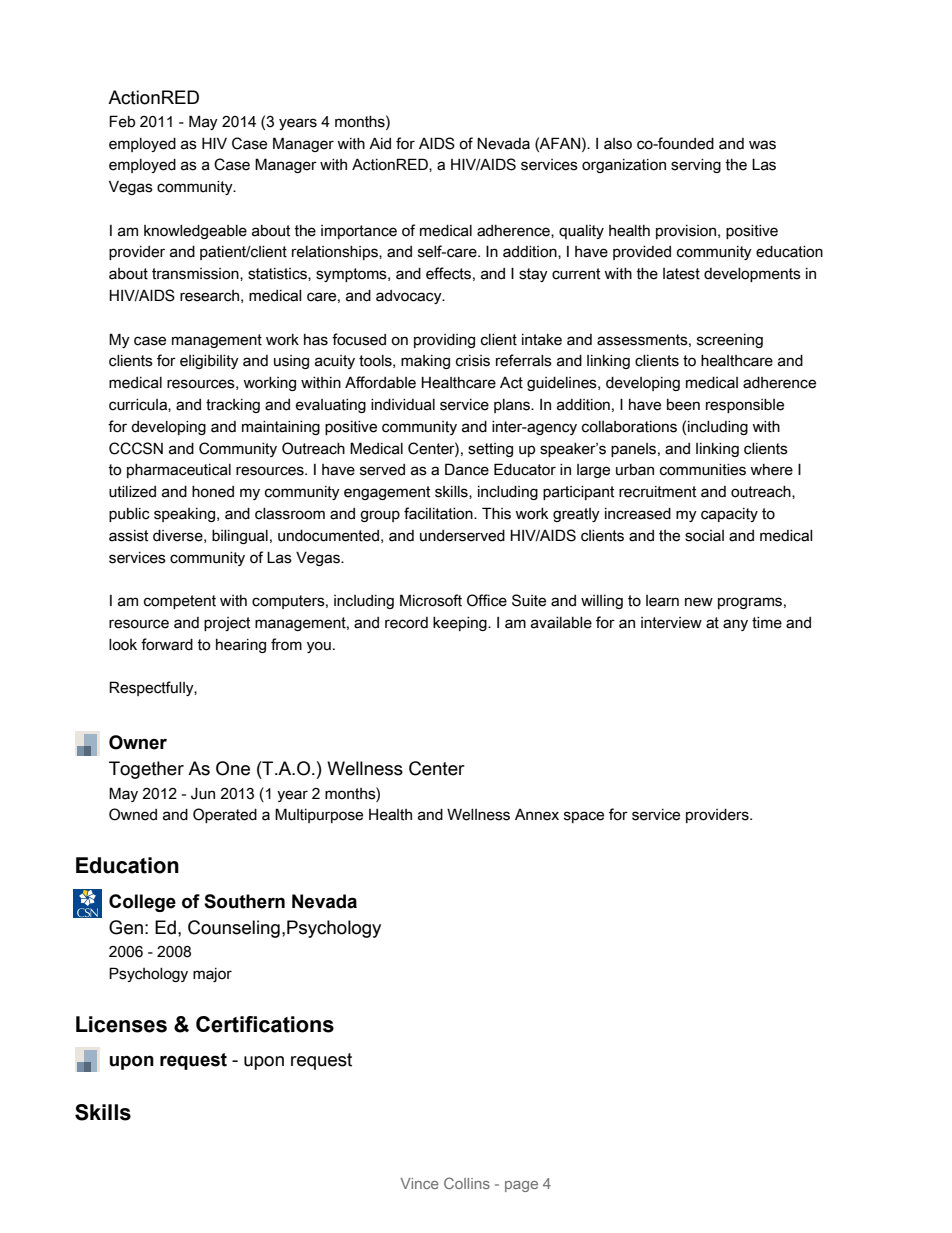 This document has height=1233, width=952. Describe the element at coordinates (122, 121) in the document. I see `Feb` at that location.
